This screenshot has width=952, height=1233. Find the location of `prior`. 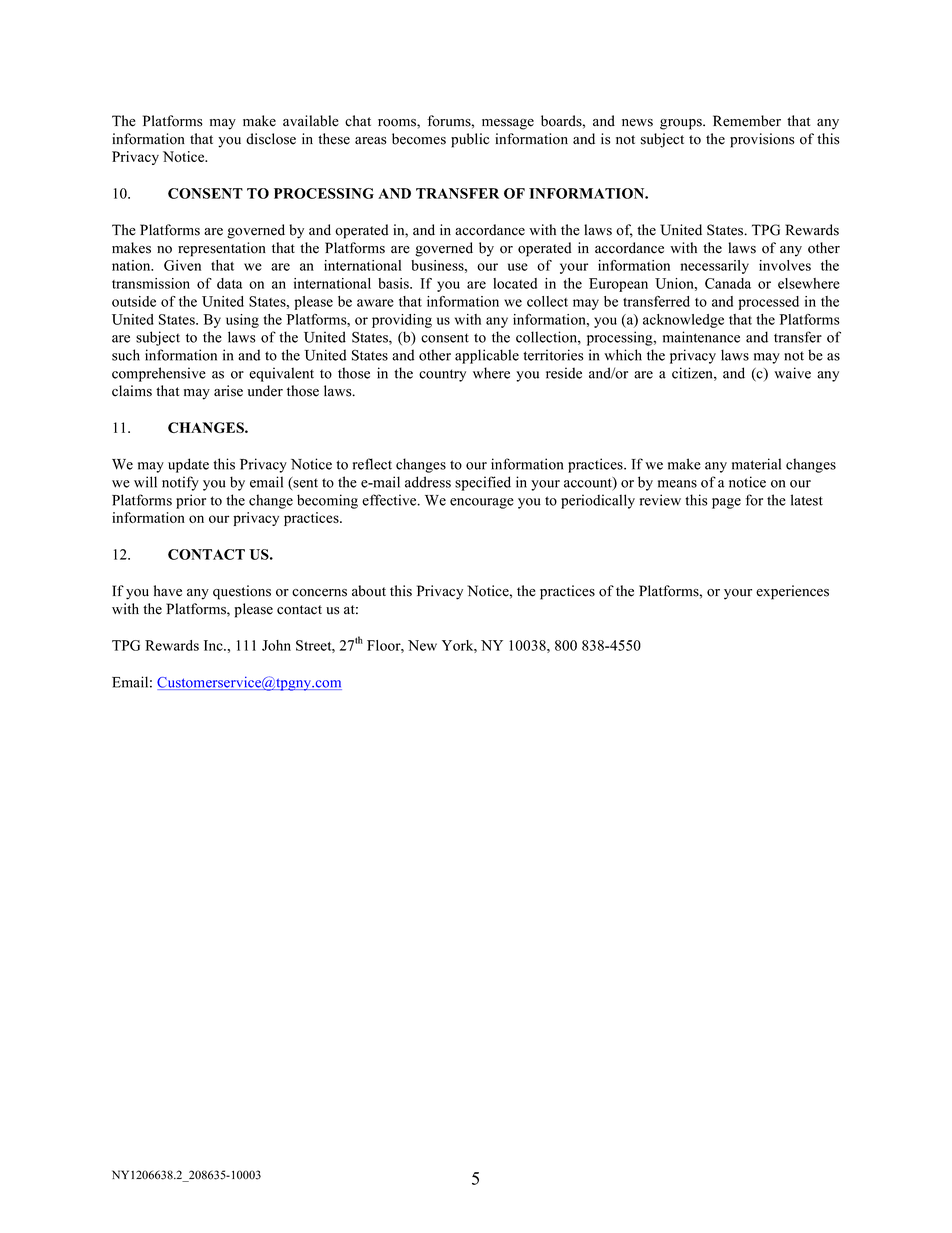

prior is located at coordinates (191, 501).
